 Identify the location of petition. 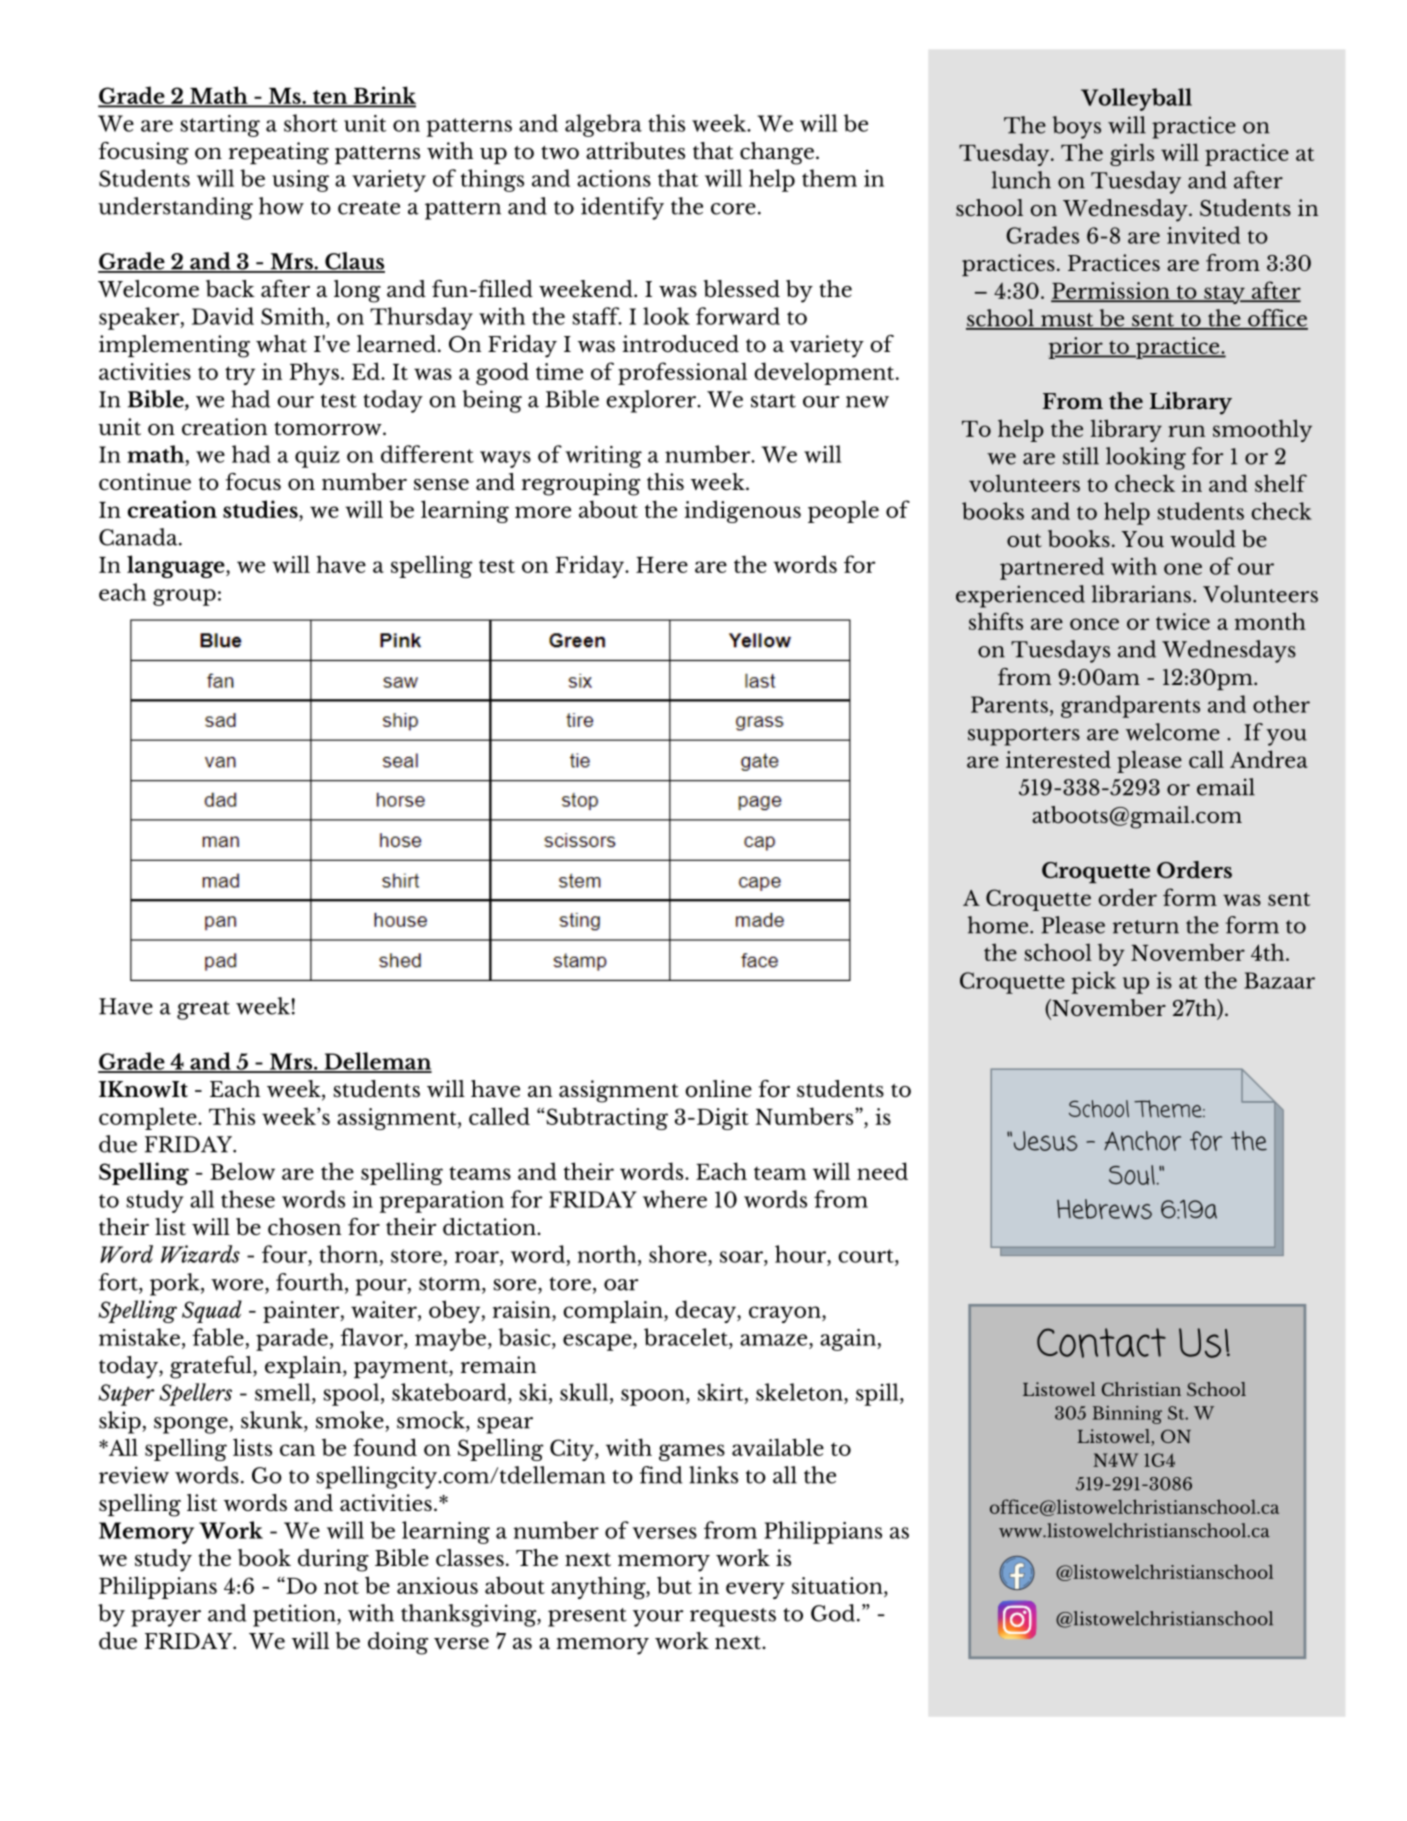
(295, 1615).
